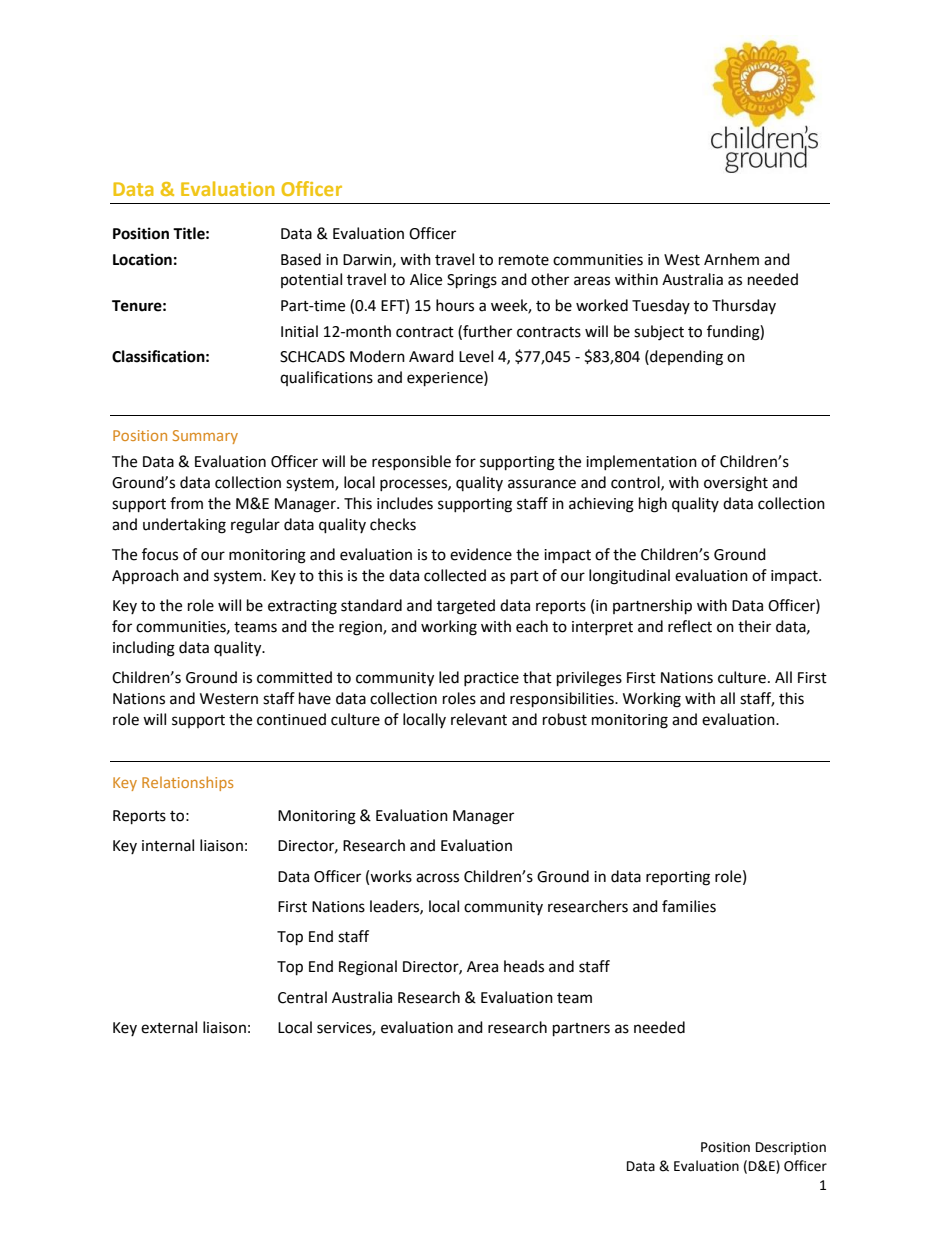 The height and width of the screenshot is (1233, 952). I want to click on external, so click(169, 1027).
